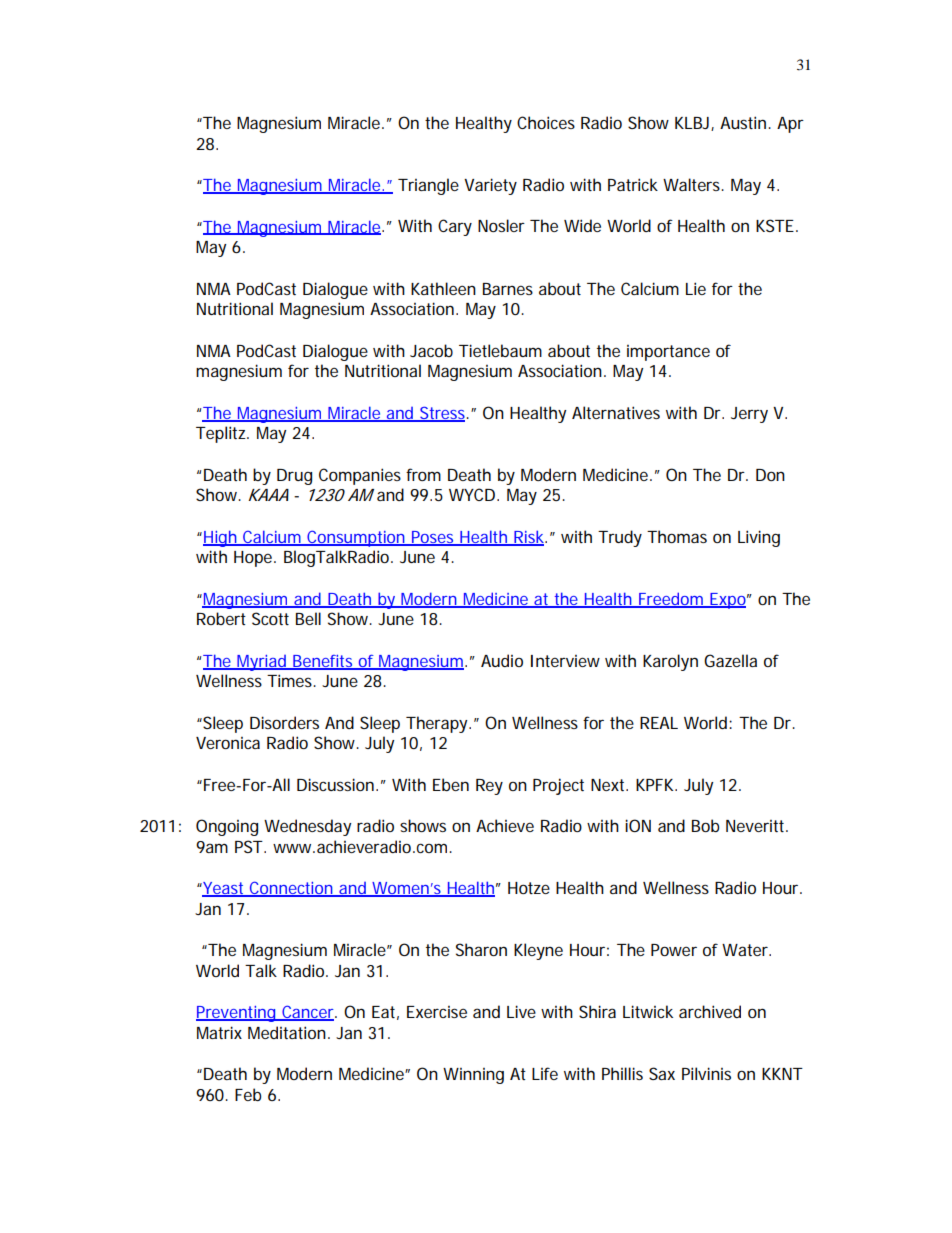 This screenshot has height=1233, width=952. What do you see at coordinates (759, 538) in the screenshot?
I see `Living` at bounding box center [759, 538].
